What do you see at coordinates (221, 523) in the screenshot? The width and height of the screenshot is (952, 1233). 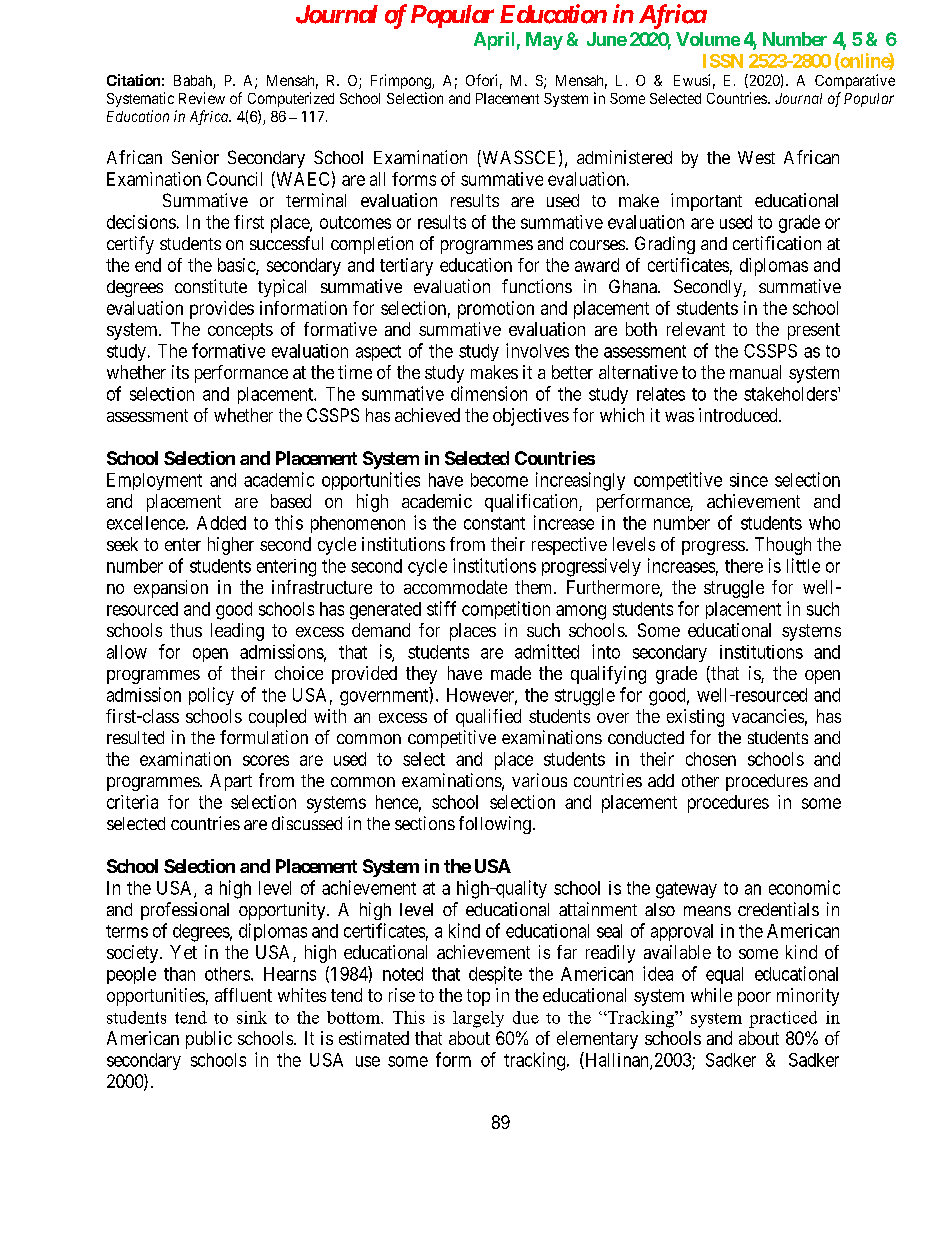 I see `Added` at bounding box center [221, 523].
